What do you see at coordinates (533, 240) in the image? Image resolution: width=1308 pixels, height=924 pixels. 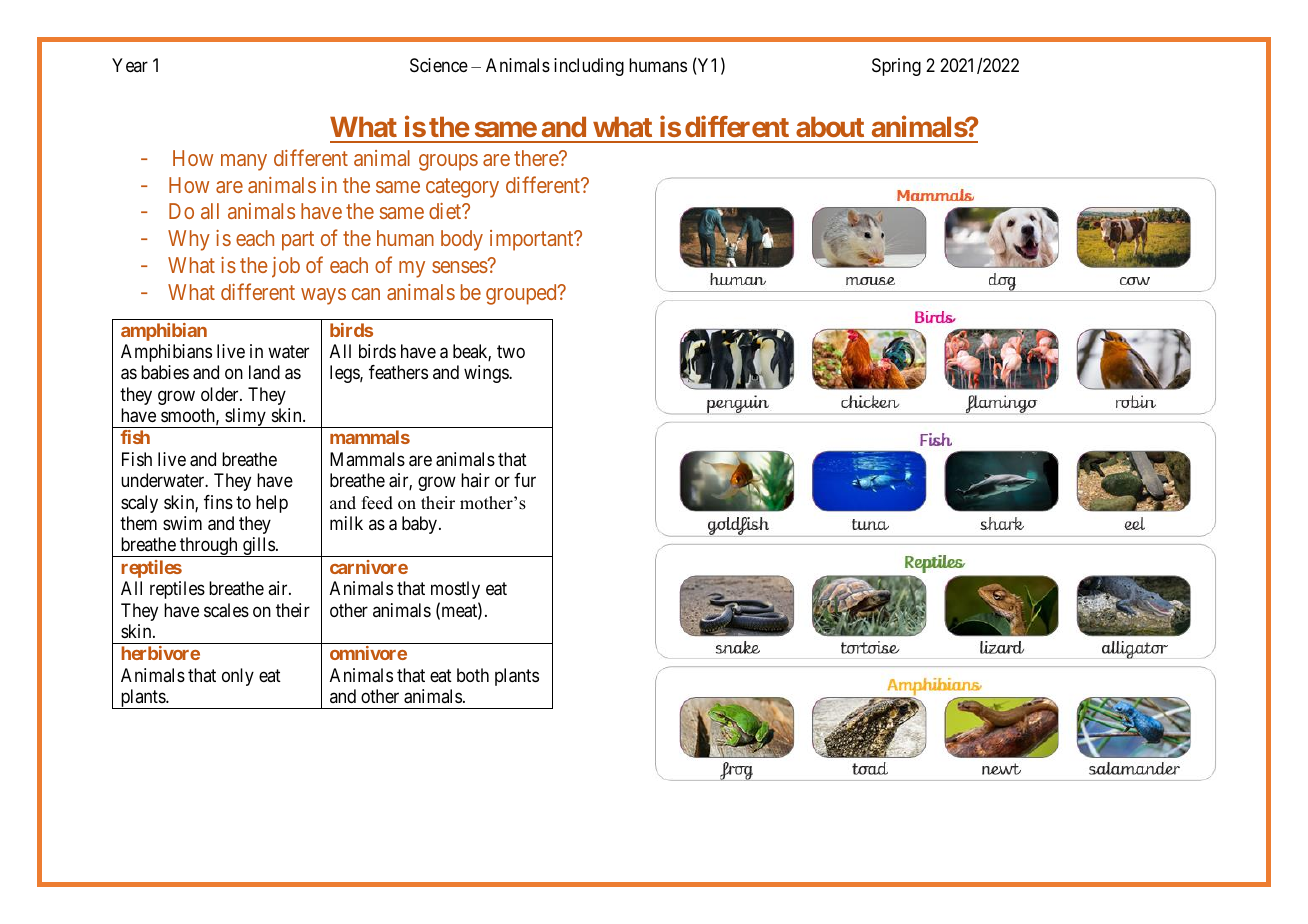 I see `important` at bounding box center [533, 240].
